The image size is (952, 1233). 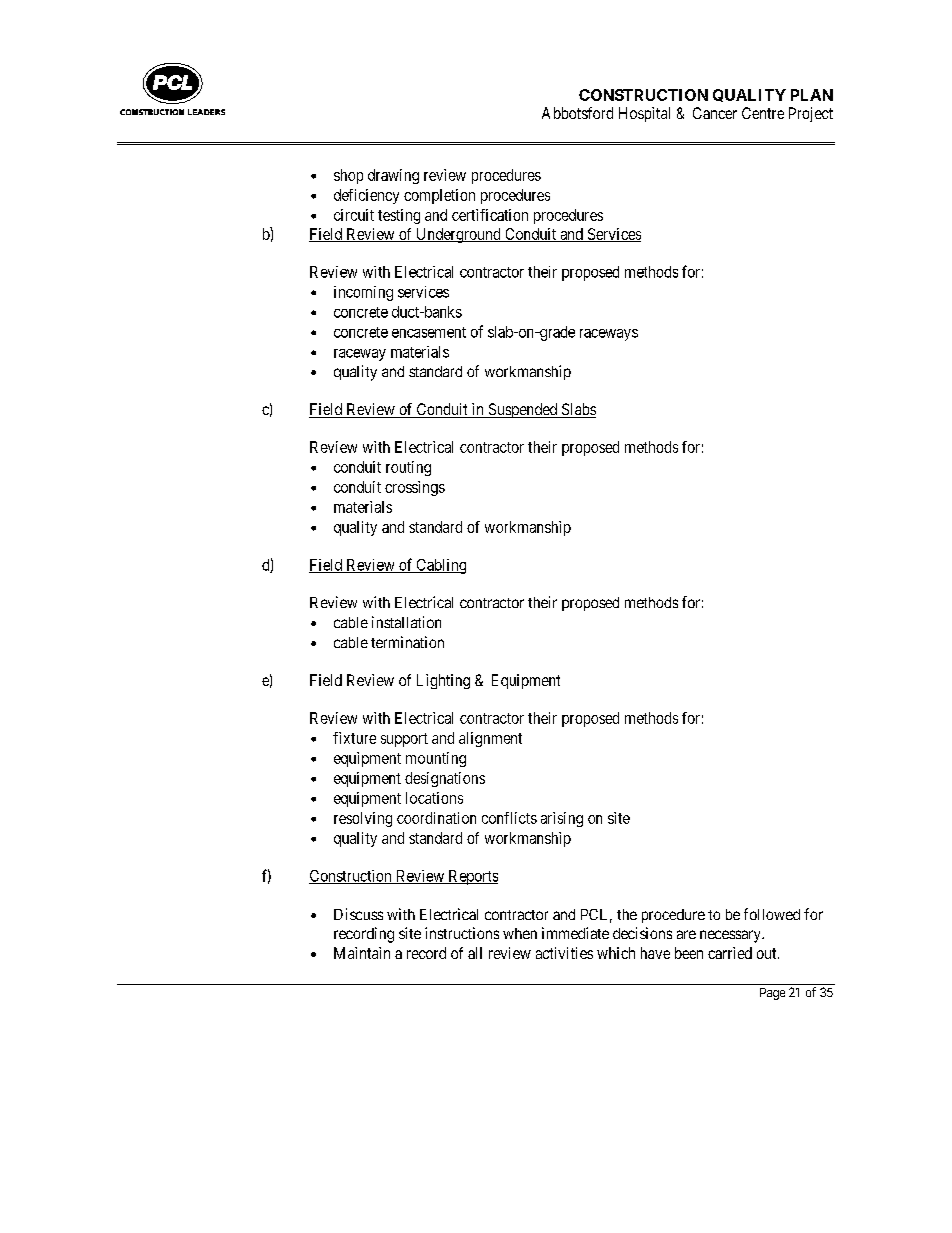 What do you see at coordinates (408, 468) in the screenshot?
I see `routing` at bounding box center [408, 468].
